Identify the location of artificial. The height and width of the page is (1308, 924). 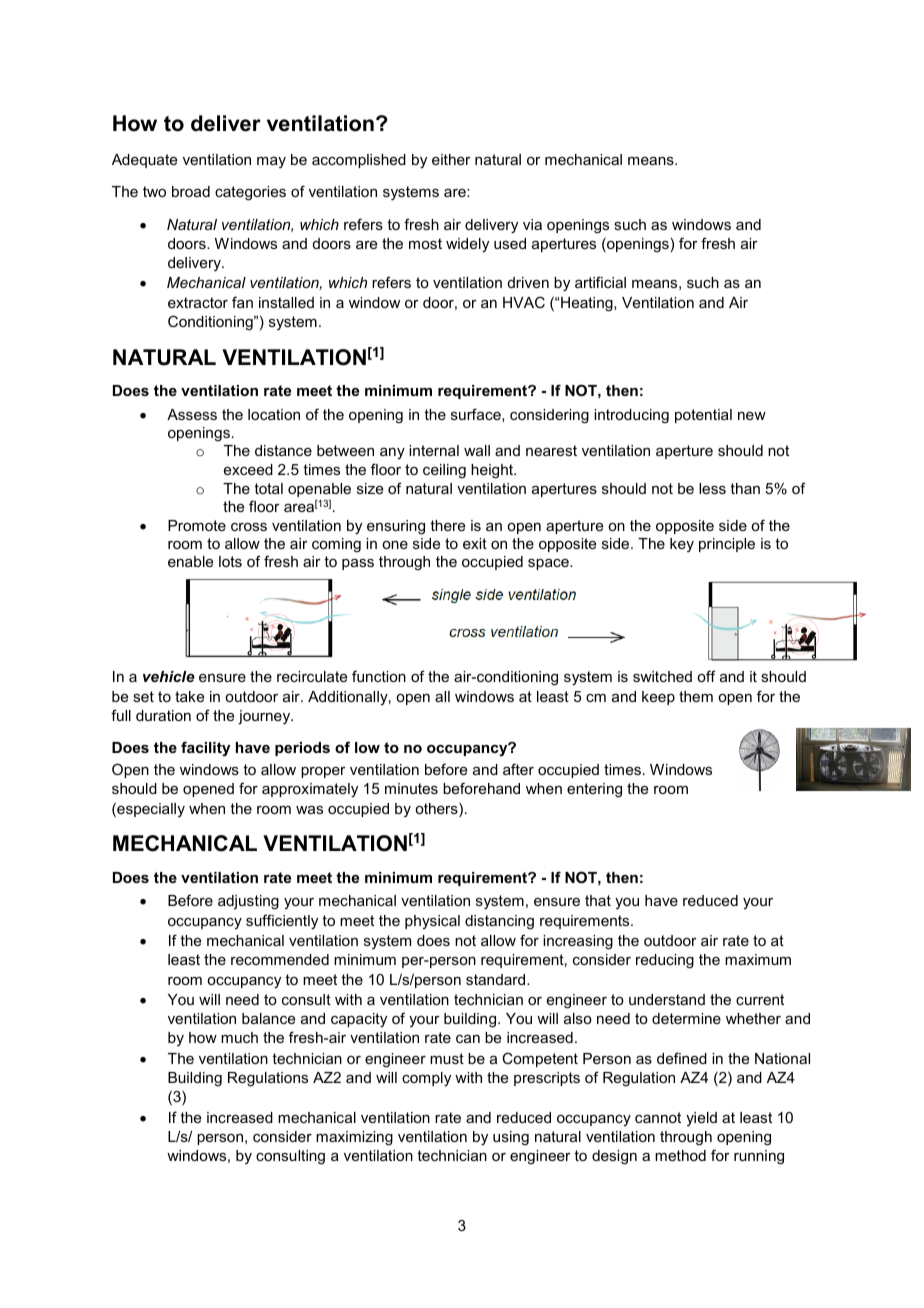
(600, 282).
